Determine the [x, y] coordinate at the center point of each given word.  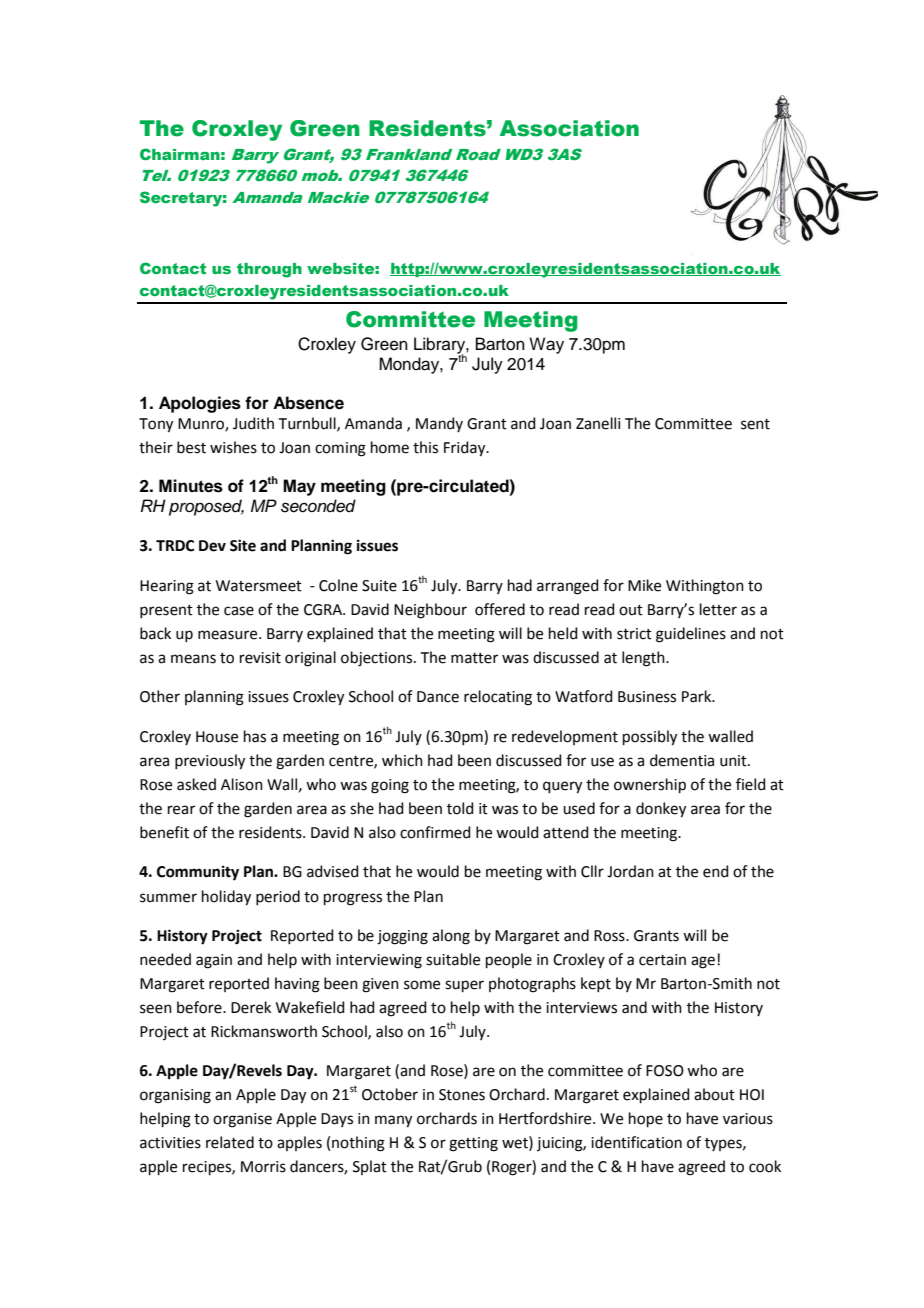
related [230, 1142]
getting [473, 1144]
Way [546, 345]
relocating [498, 698]
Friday [466, 449]
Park [698, 696]
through [269, 270]
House [217, 737]
